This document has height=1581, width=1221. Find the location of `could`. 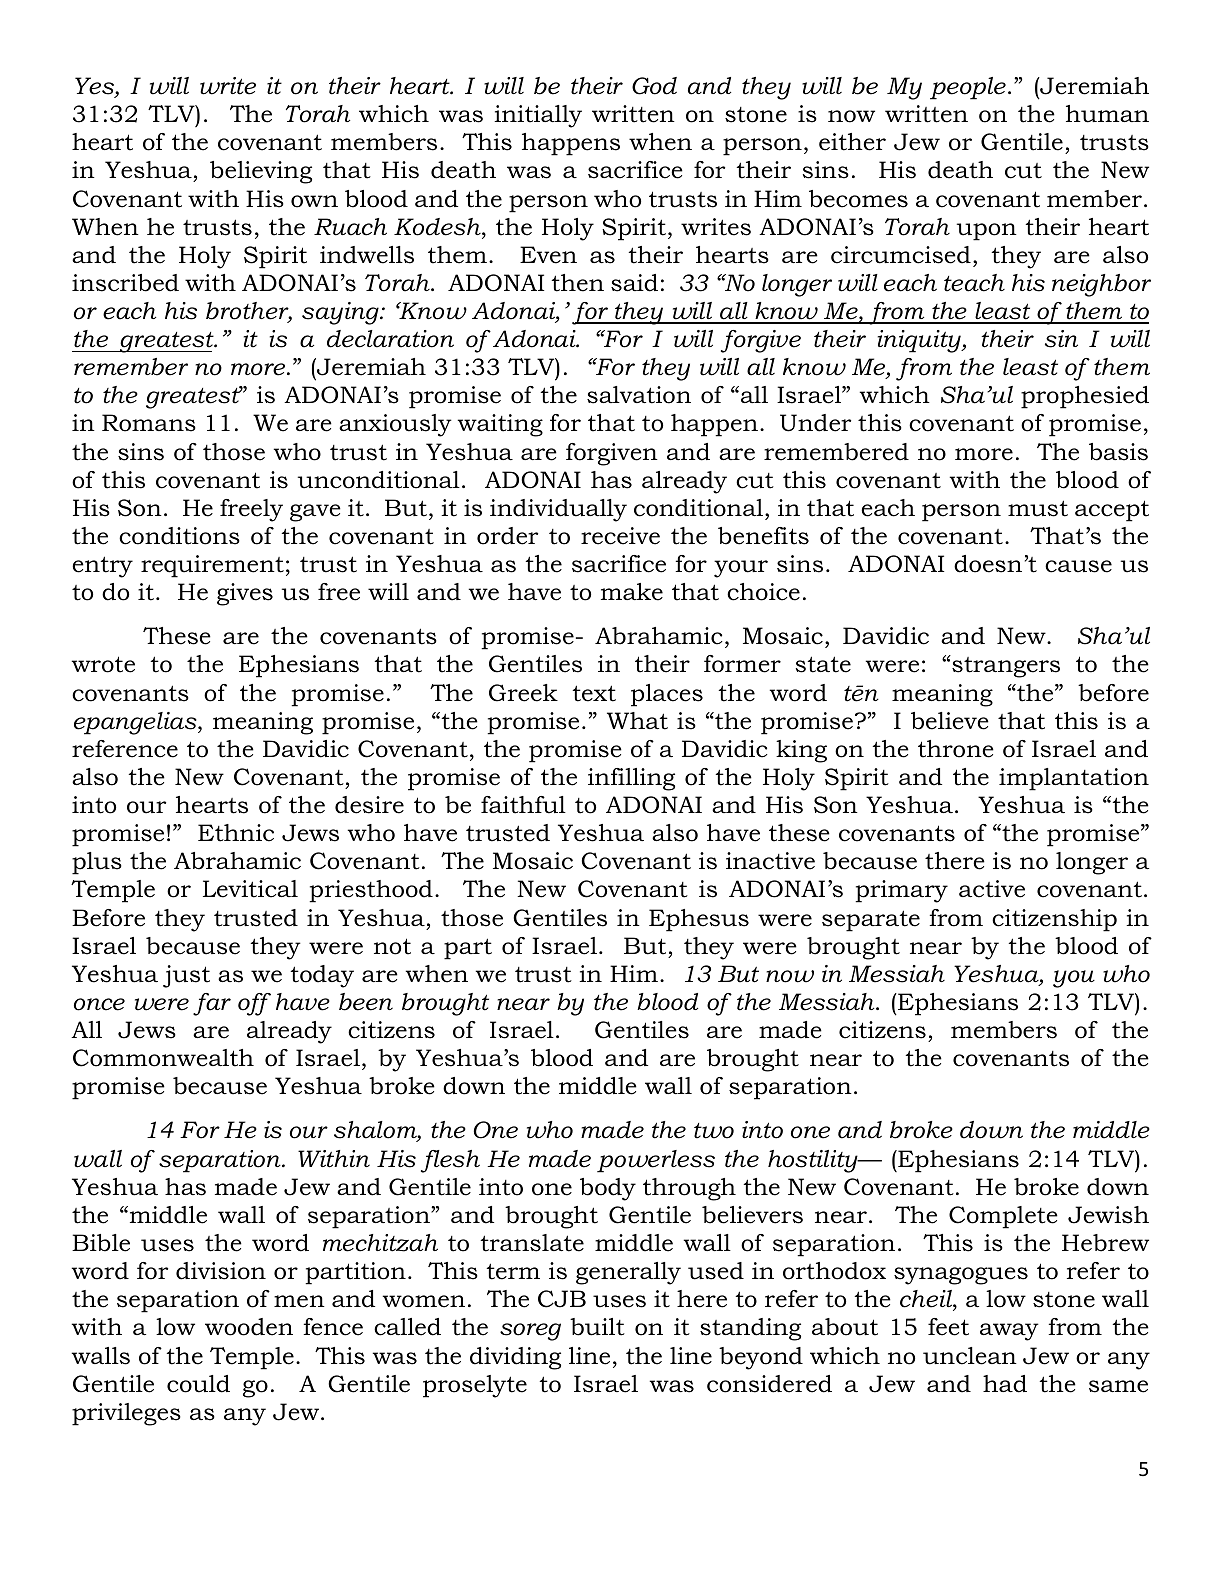

could is located at coordinates (198, 1384).
